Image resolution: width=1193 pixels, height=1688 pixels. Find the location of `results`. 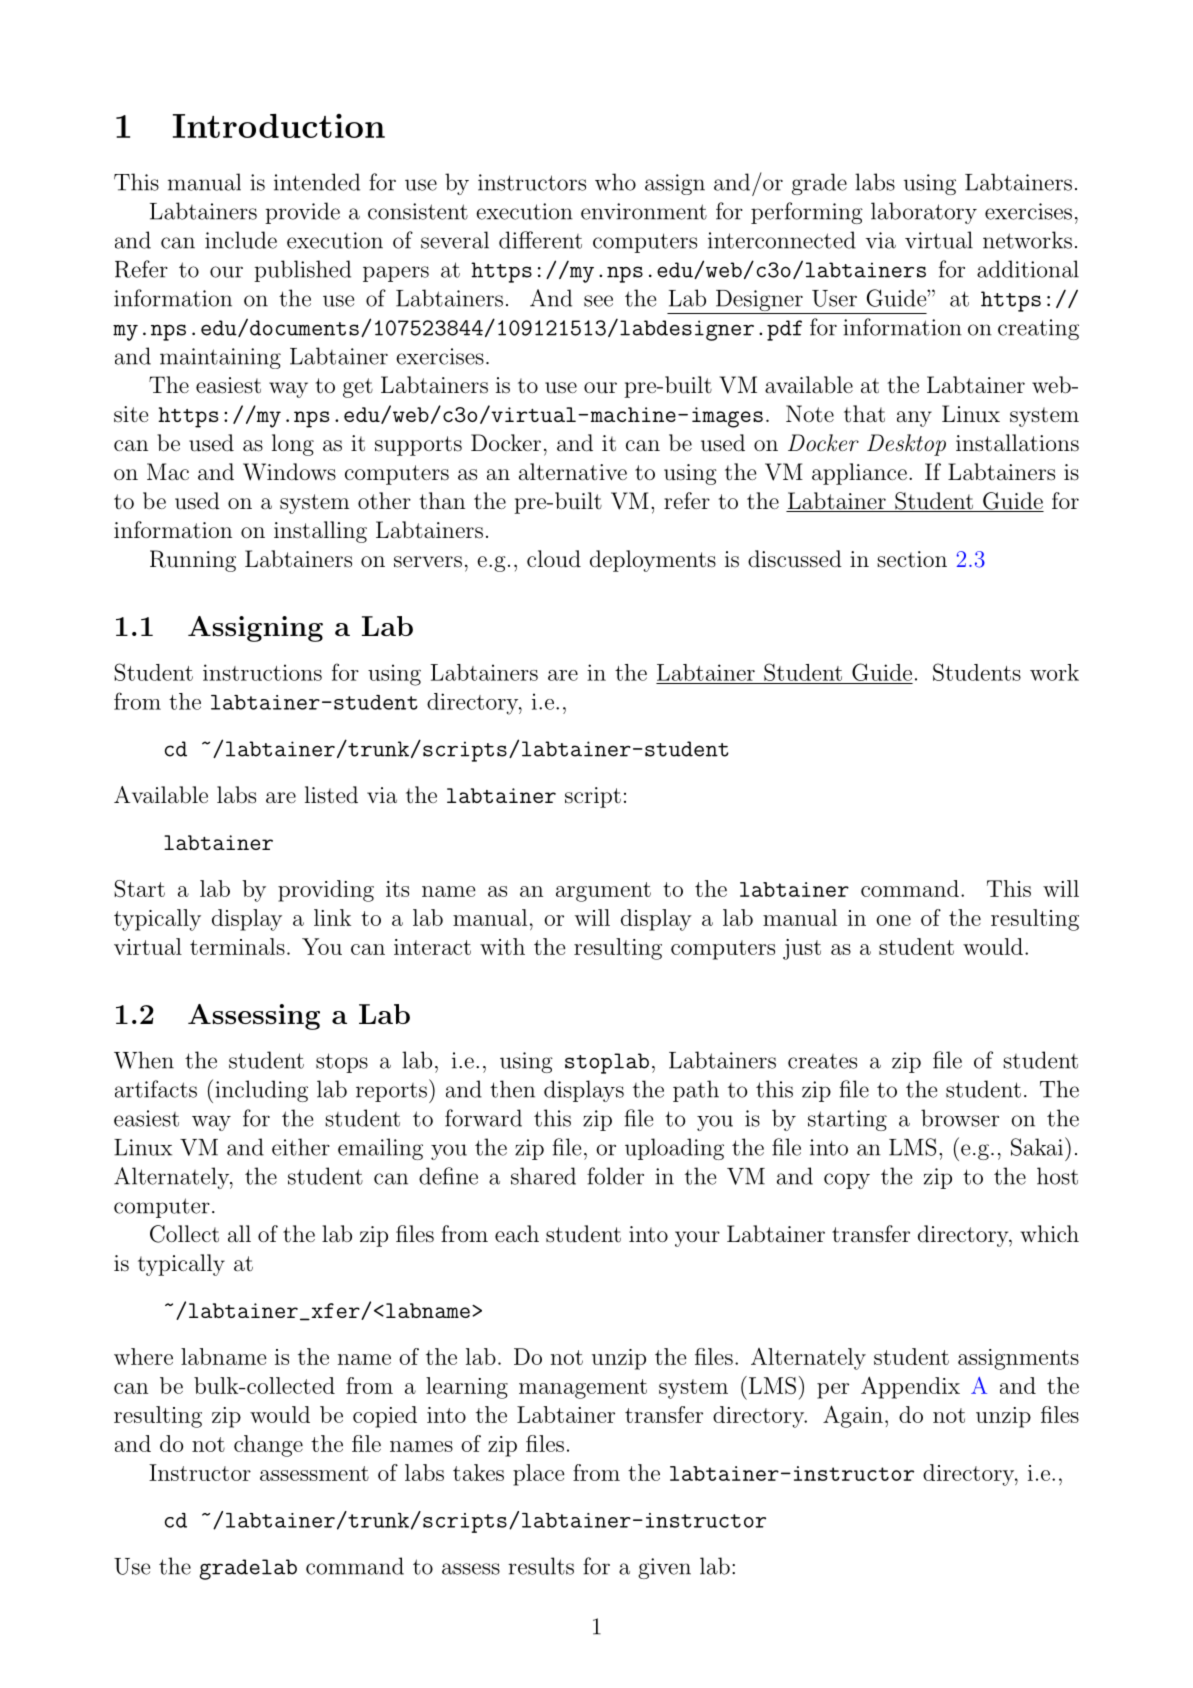

results is located at coordinates (541, 1566).
